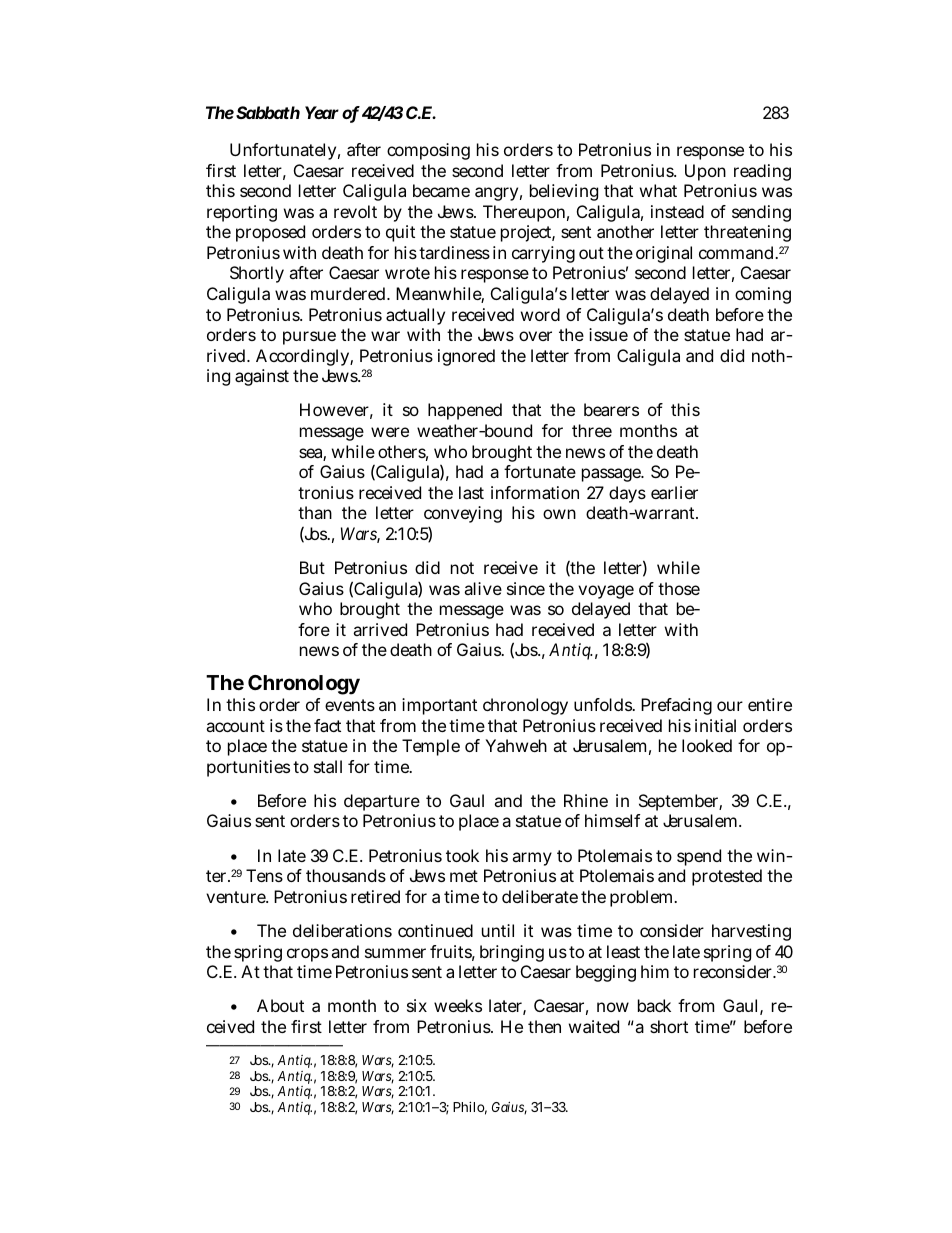  I want to click on composing, so click(428, 151).
